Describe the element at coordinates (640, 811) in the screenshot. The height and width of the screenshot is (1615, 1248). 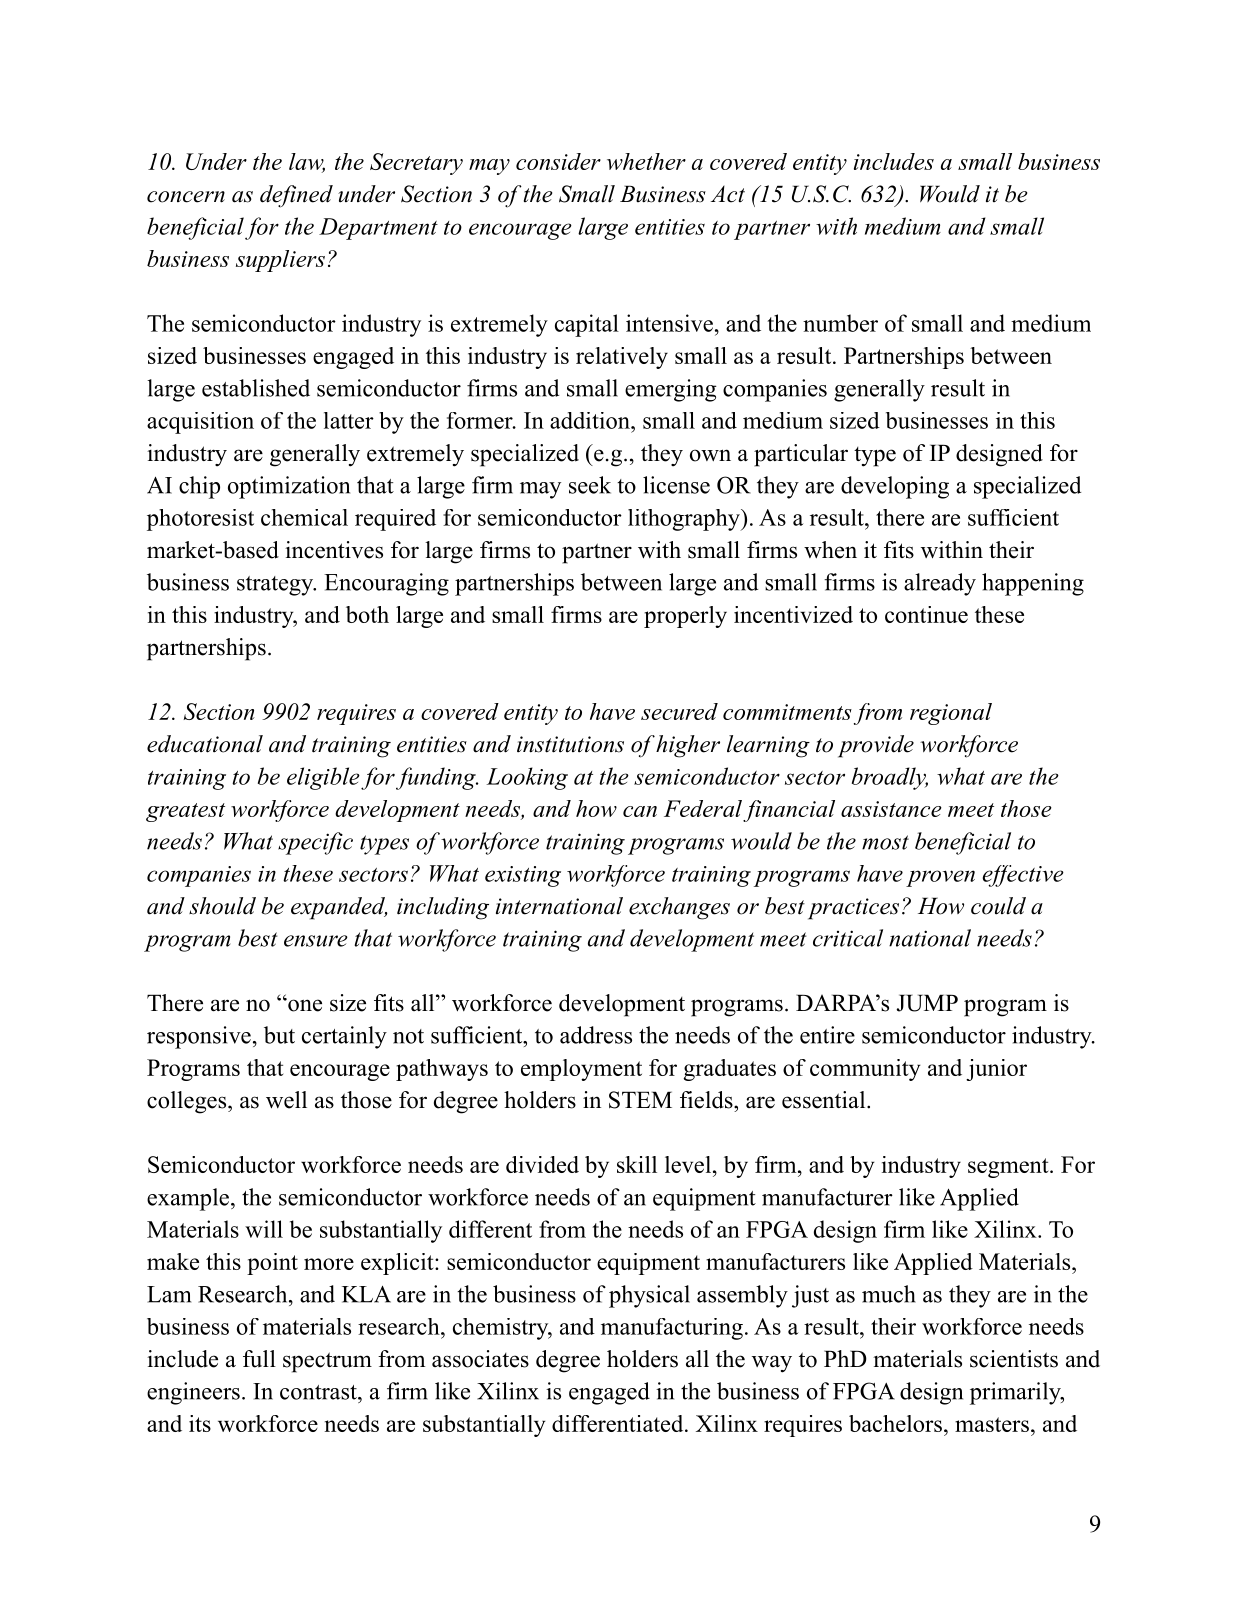
I see `can` at that location.
